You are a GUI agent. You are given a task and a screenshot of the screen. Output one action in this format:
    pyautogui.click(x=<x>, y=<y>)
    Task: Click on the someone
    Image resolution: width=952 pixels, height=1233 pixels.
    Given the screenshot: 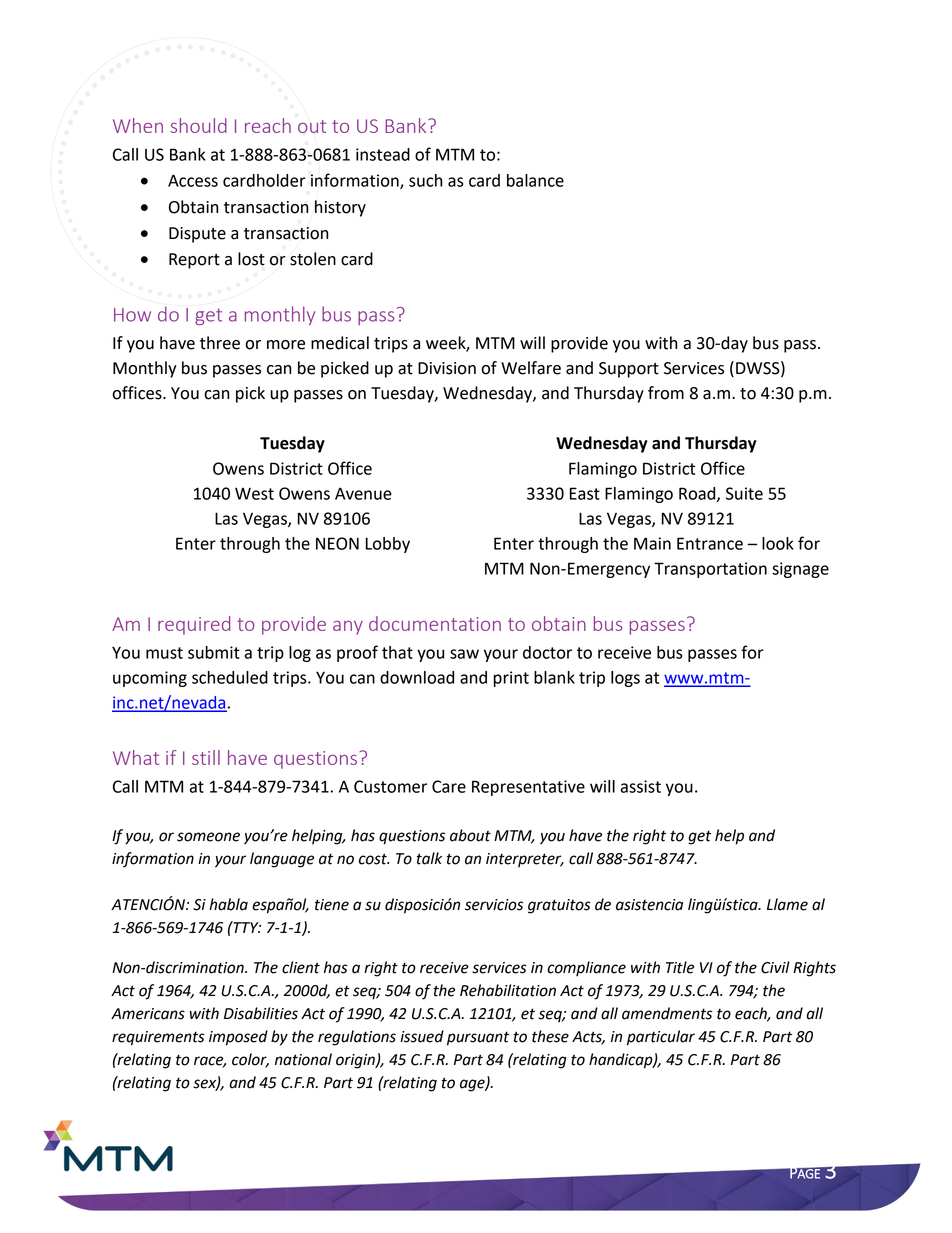 What is the action you would take?
    pyautogui.click(x=208, y=837)
